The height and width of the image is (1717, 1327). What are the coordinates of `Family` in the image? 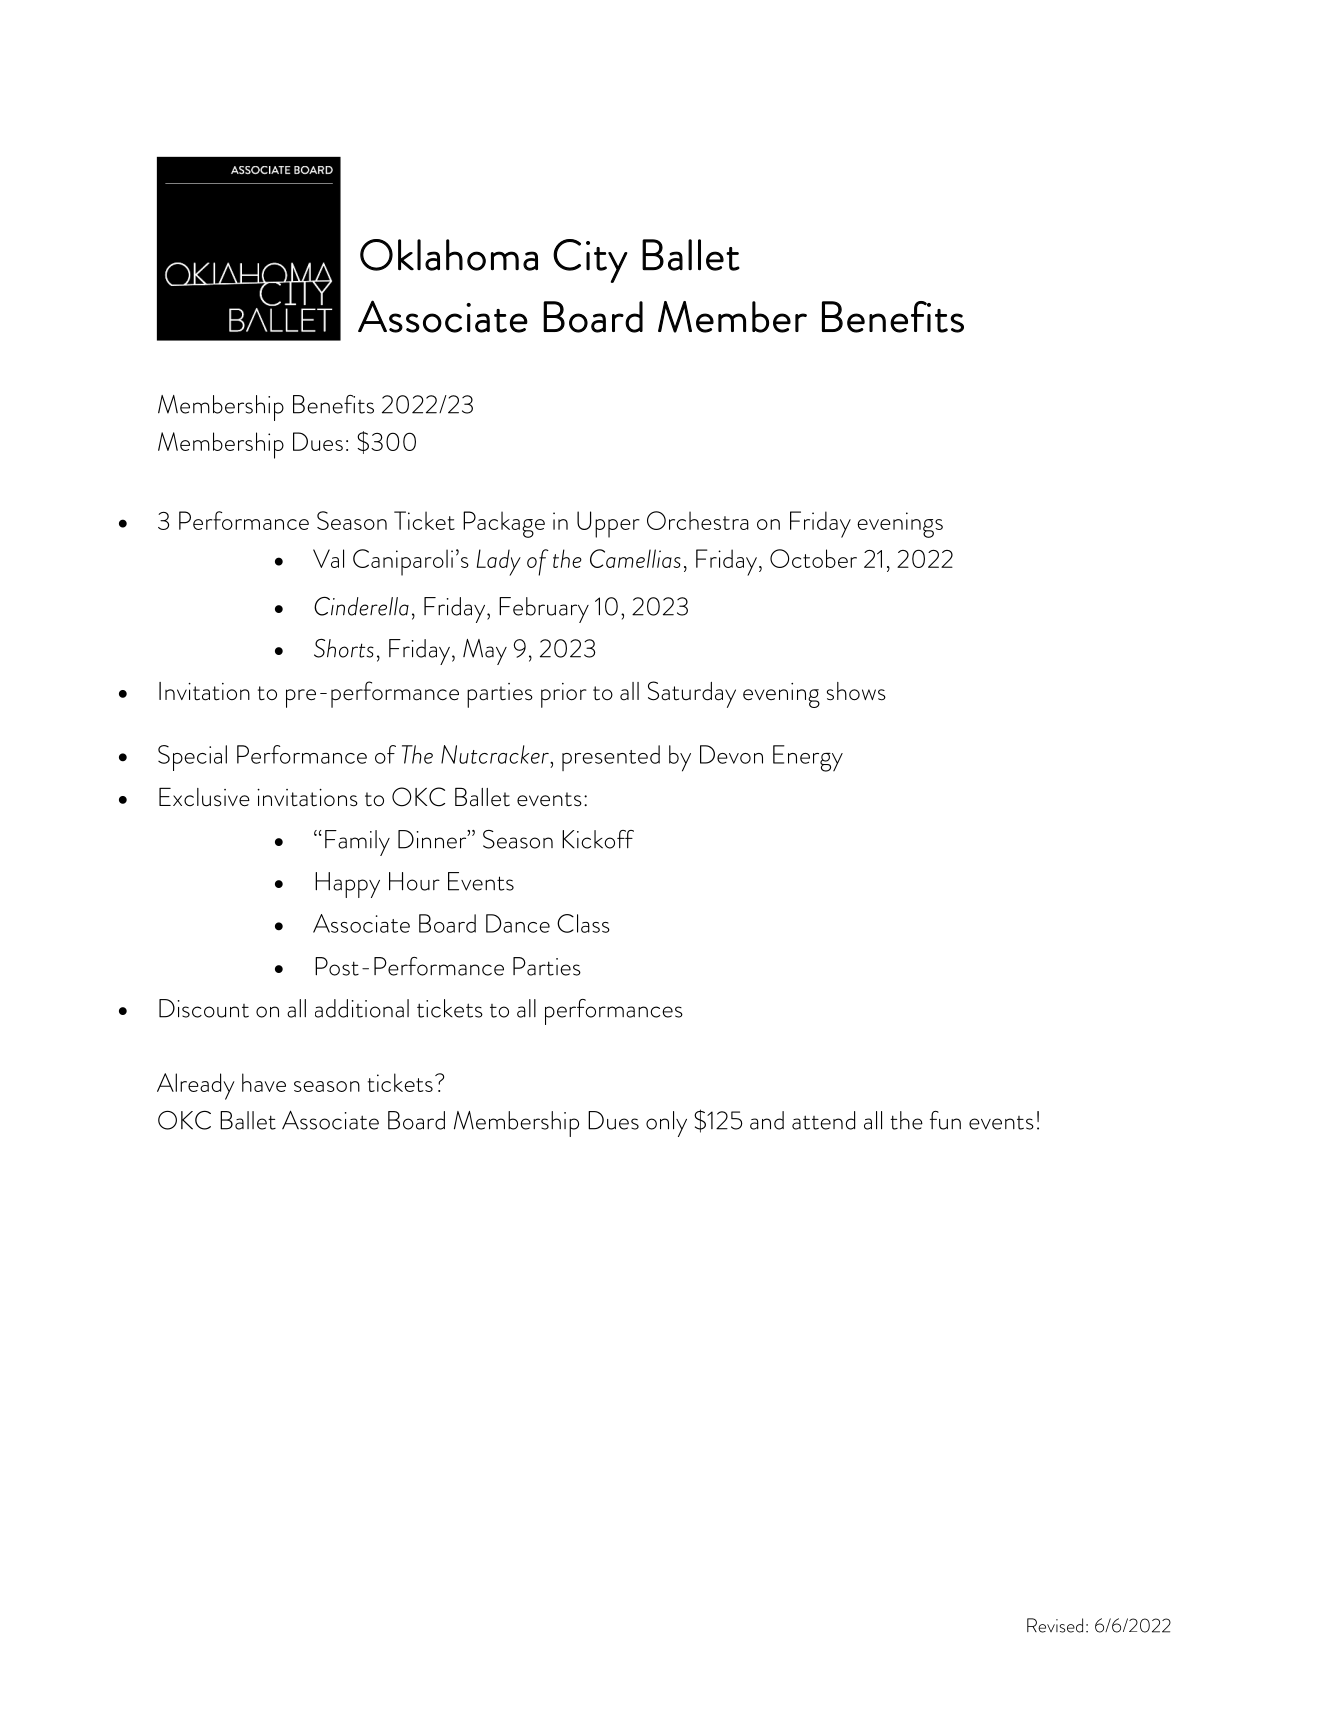 It's located at (357, 843).
